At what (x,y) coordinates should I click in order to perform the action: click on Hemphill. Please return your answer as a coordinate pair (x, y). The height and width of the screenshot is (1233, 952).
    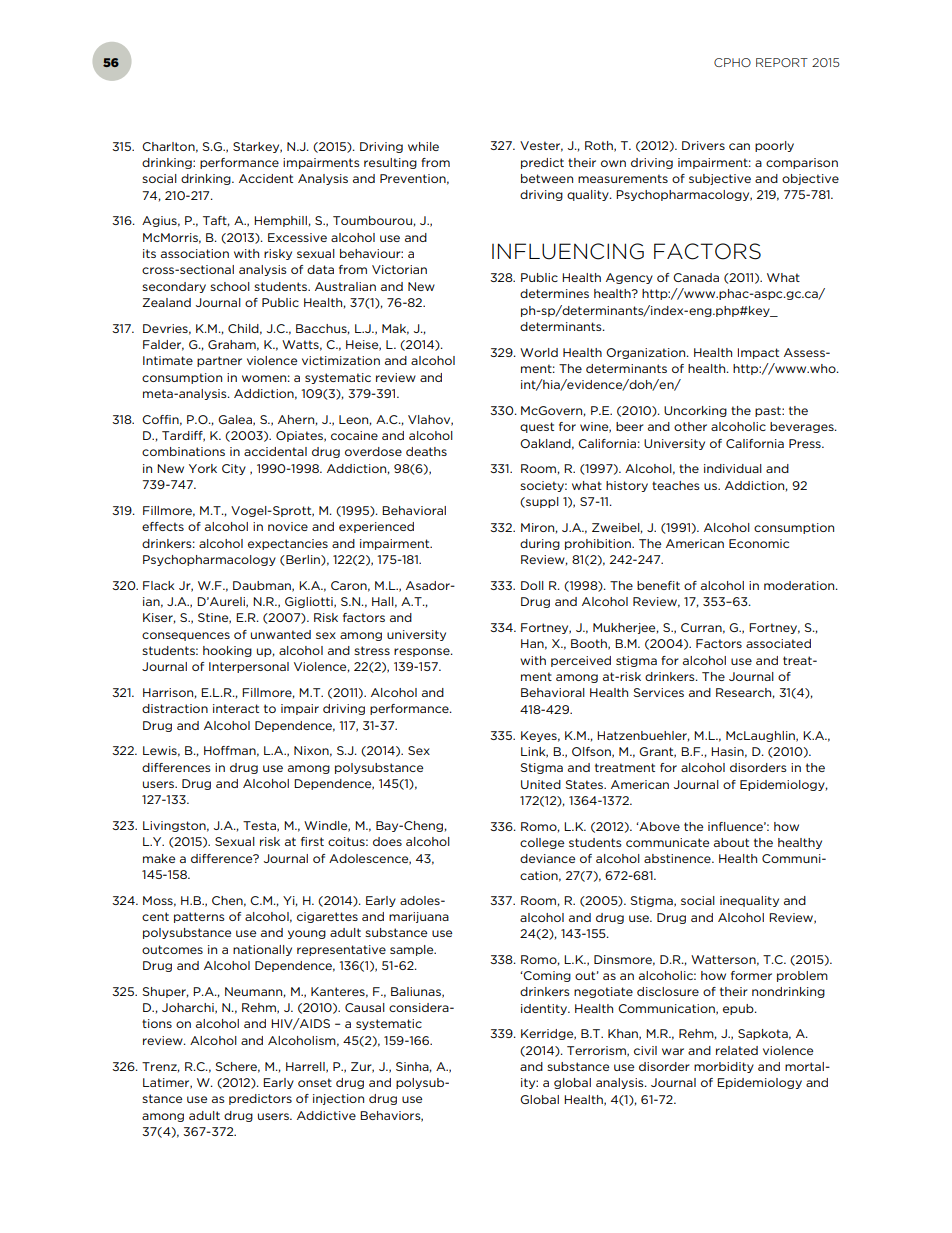
    Looking at the image, I should click on (280, 221).
